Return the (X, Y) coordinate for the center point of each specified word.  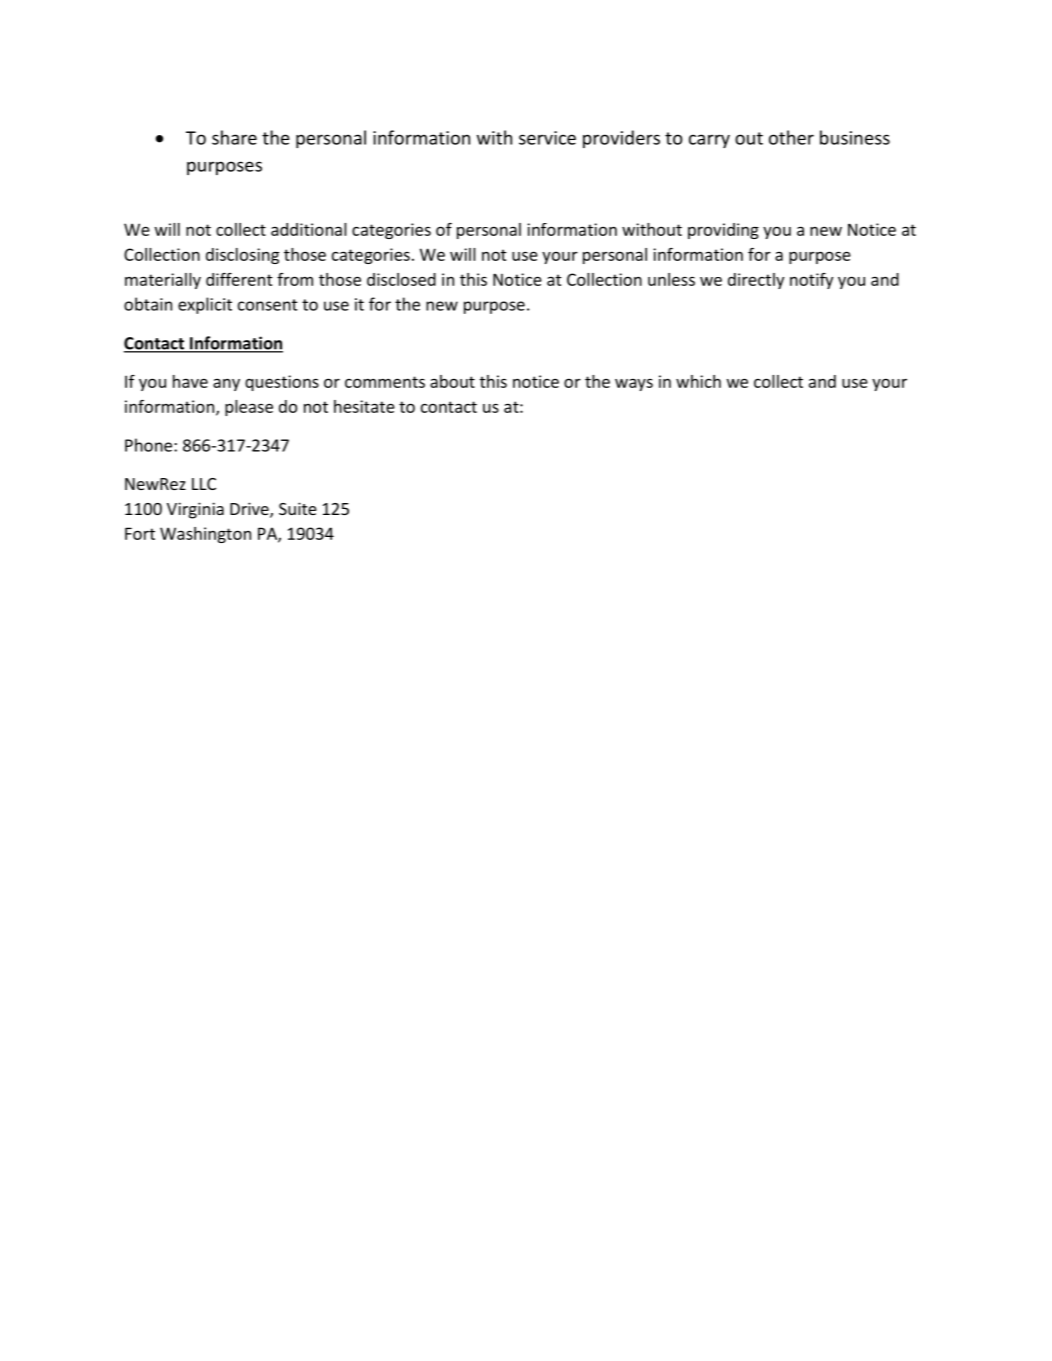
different (239, 279)
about (452, 381)
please (249, 408)
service (547, 138)
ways (634, 384)
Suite (298, 508)
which (698, 381)
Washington (205, 535)
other (791, 137)
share (234, 137)
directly (756, 281)
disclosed (401, 279)
